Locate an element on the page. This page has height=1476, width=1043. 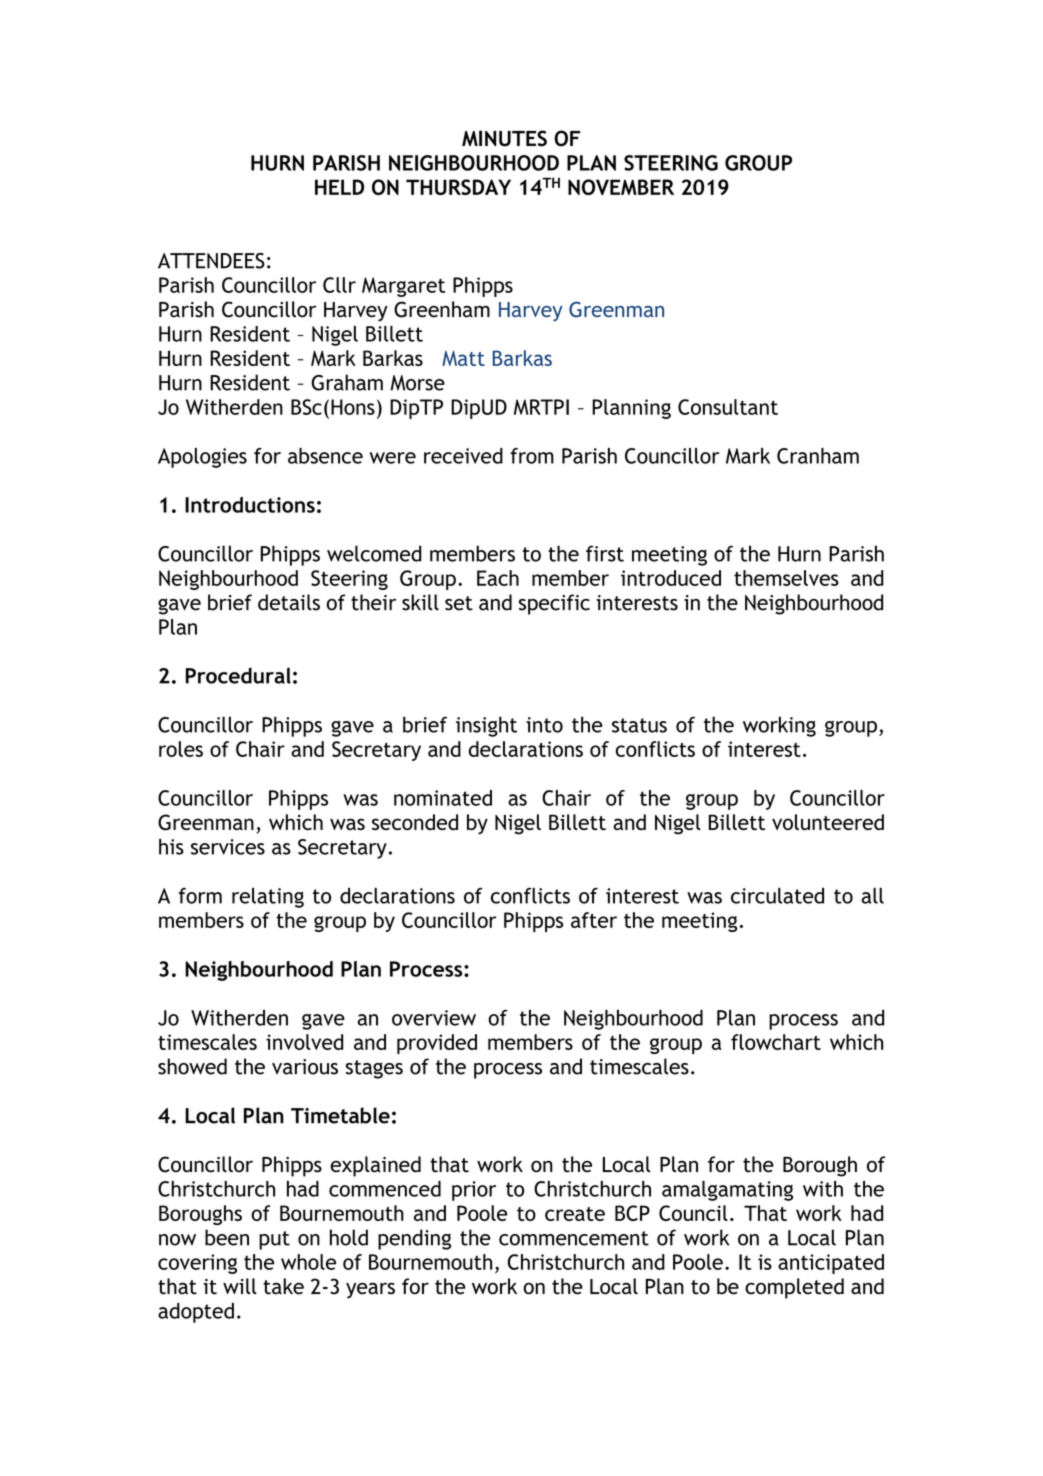
into is located at coordinates (544, 725).
